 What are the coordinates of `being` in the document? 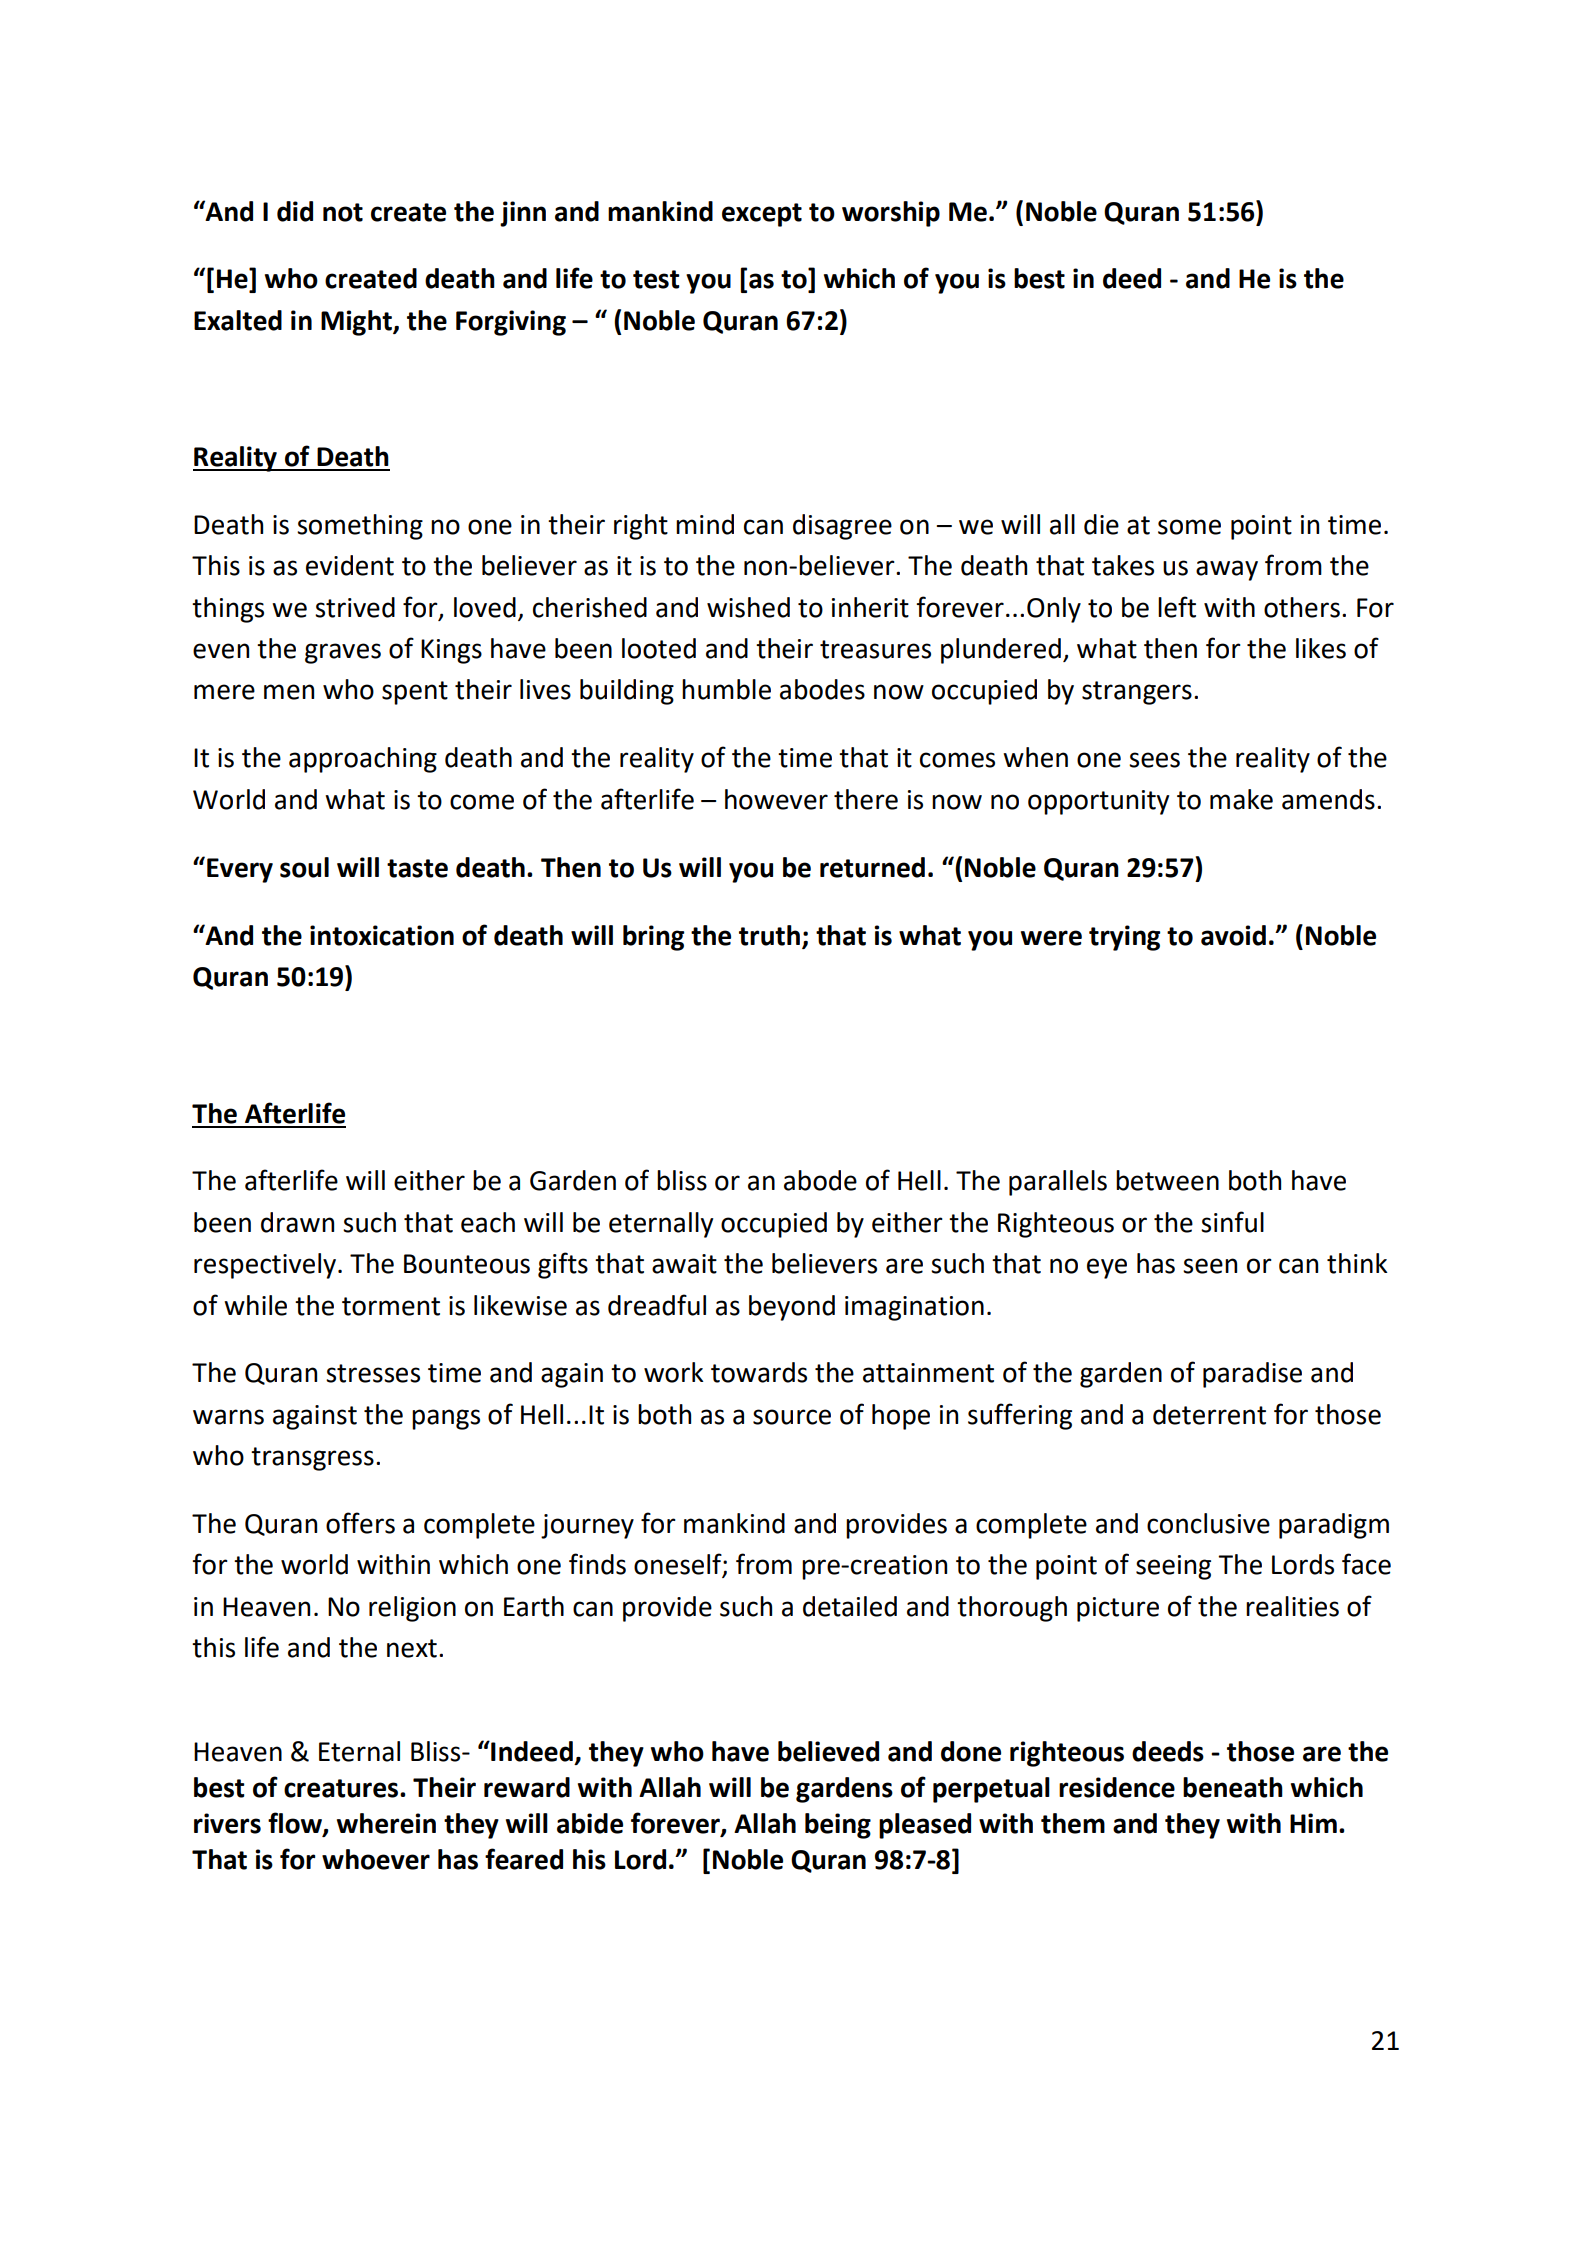 It's located at (838, 1826).
